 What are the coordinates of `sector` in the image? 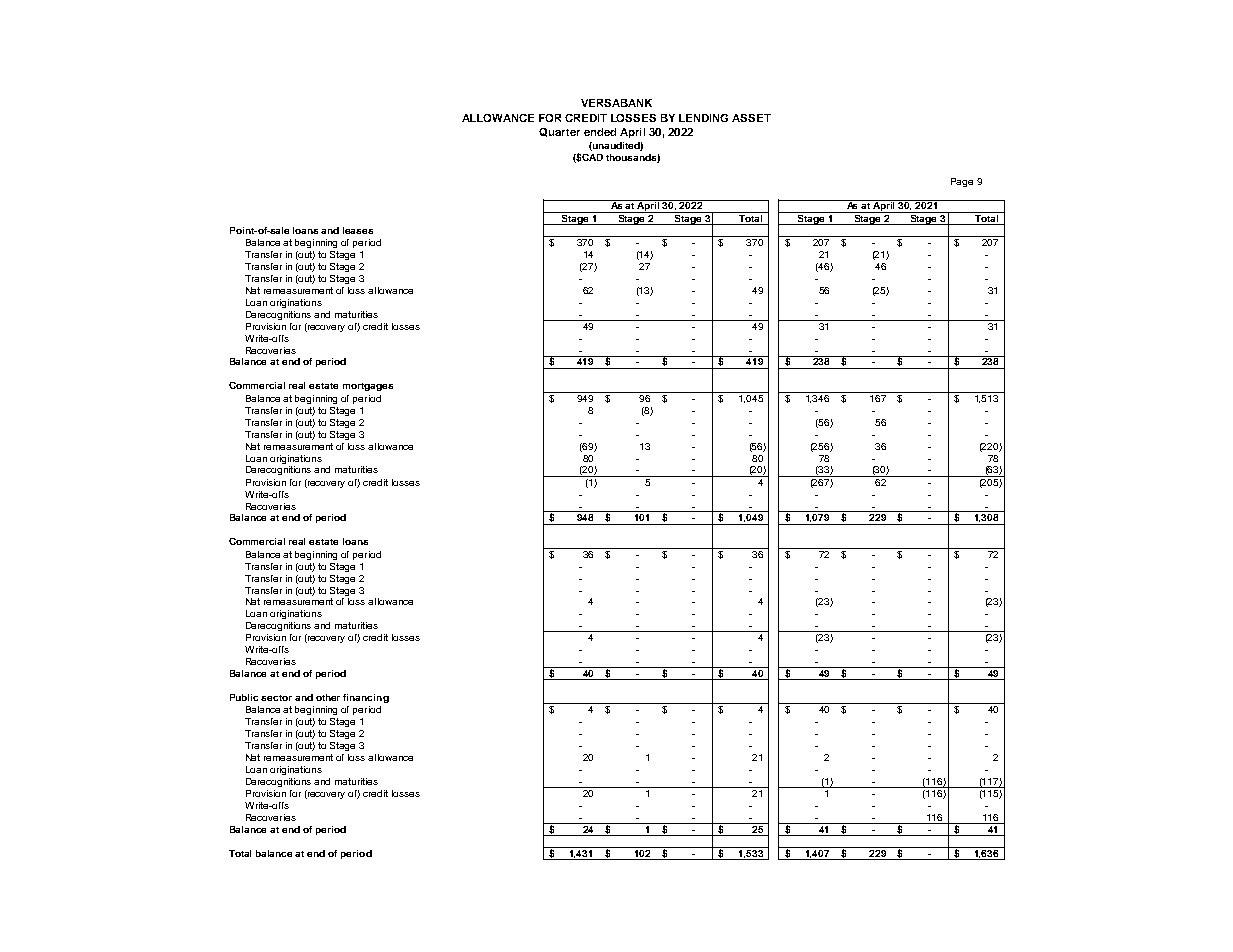 It's located at (276, 698).
